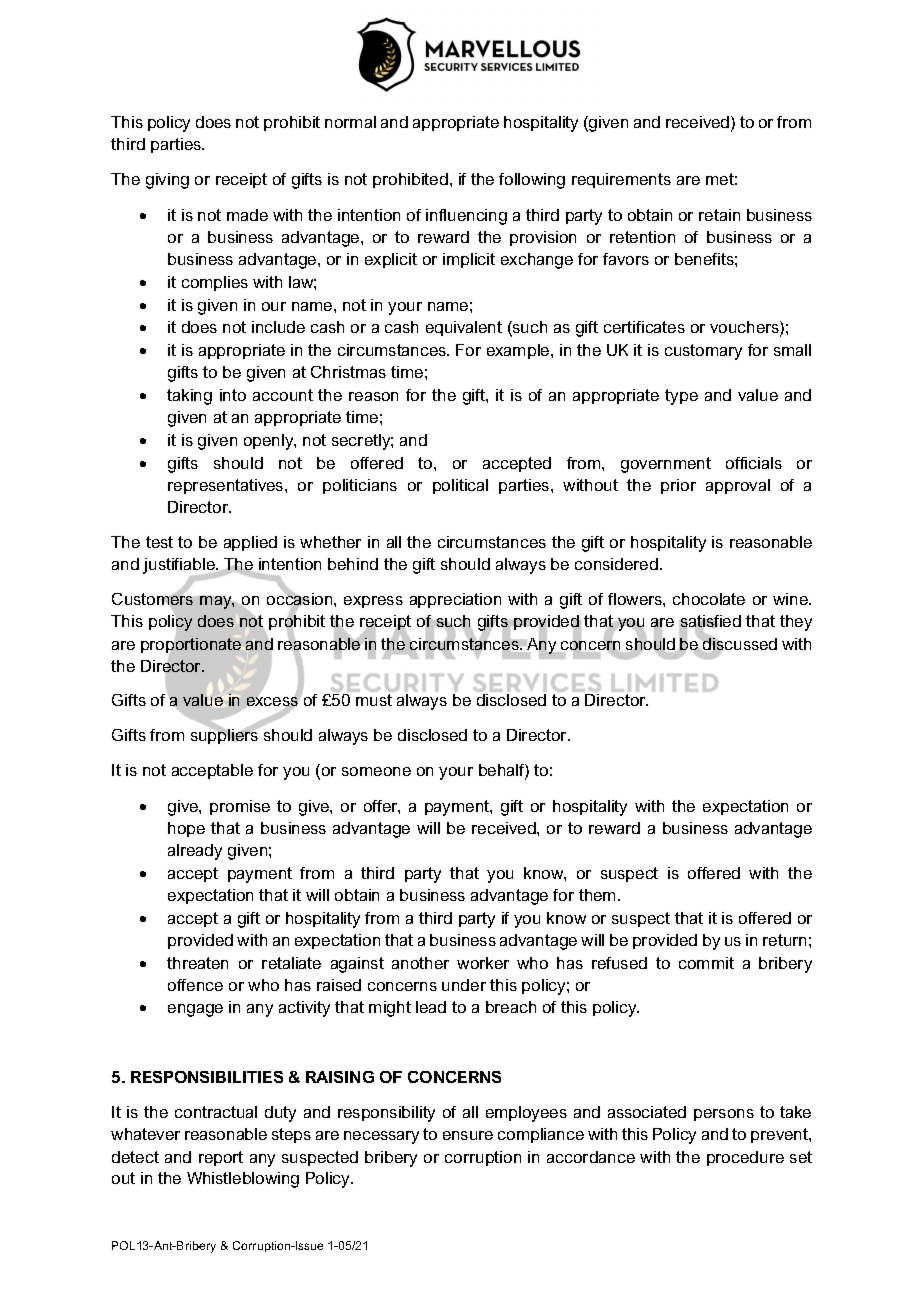  I want to click on report, so click(221, 1158).
